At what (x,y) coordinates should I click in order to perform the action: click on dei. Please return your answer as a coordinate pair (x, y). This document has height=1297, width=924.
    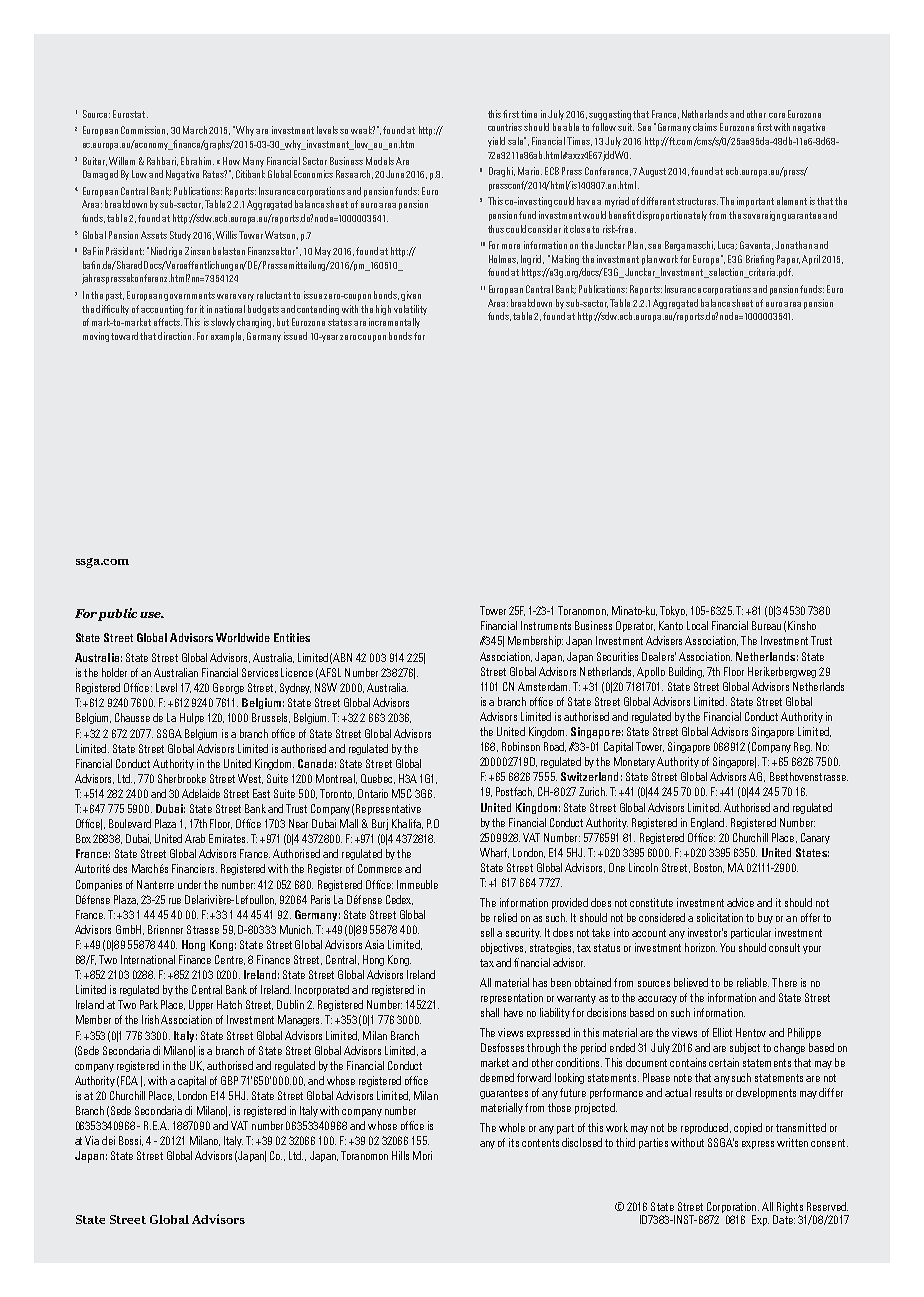
    Looking at the image, I should click on (108, 1140).
